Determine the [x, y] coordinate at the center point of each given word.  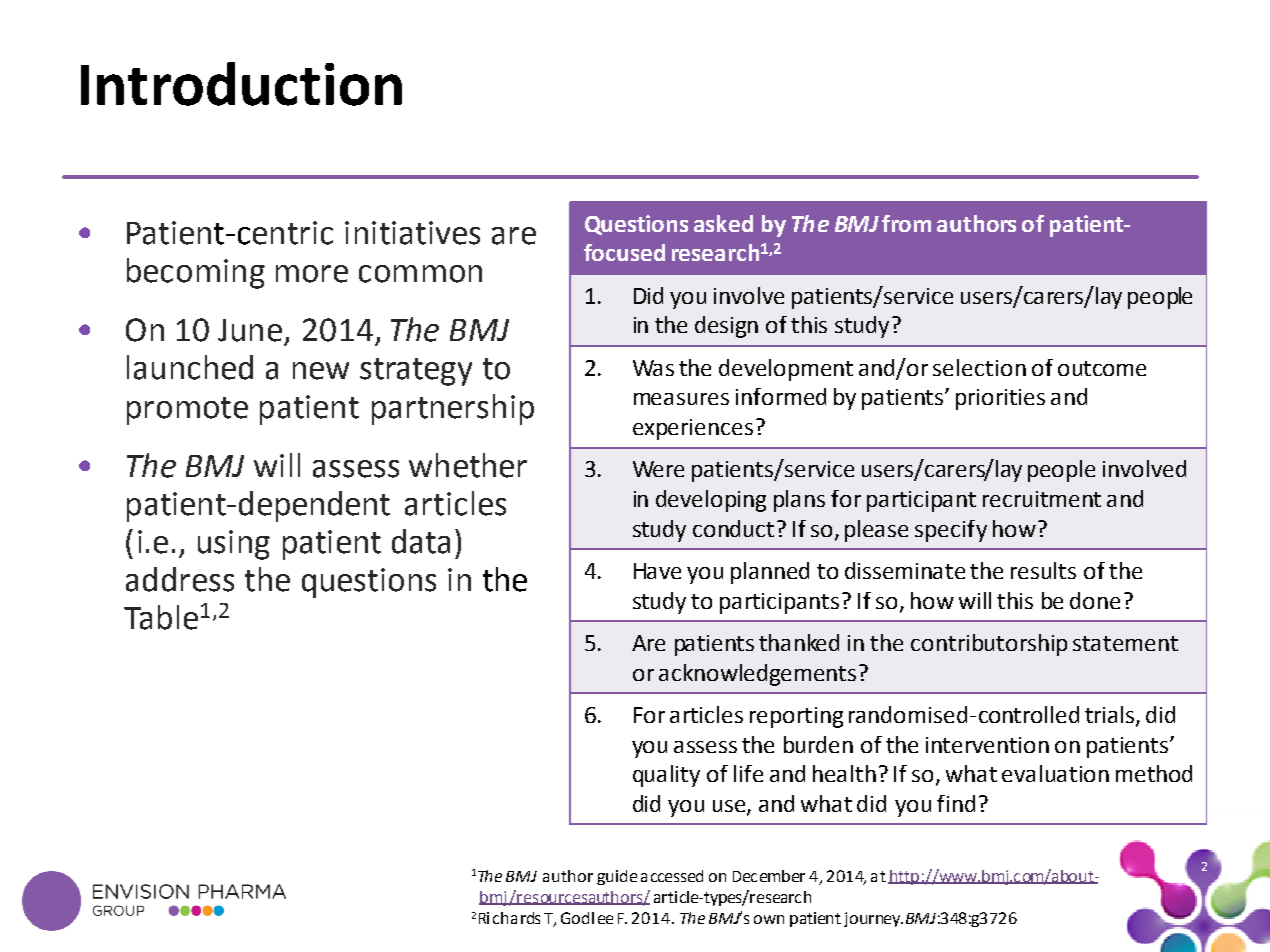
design [726, 327]
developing [711, 501]
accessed [672, 876]
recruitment [1042, 499]
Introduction [241, 84]
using [234, 545]
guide [617, 877]
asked [723, 223]
